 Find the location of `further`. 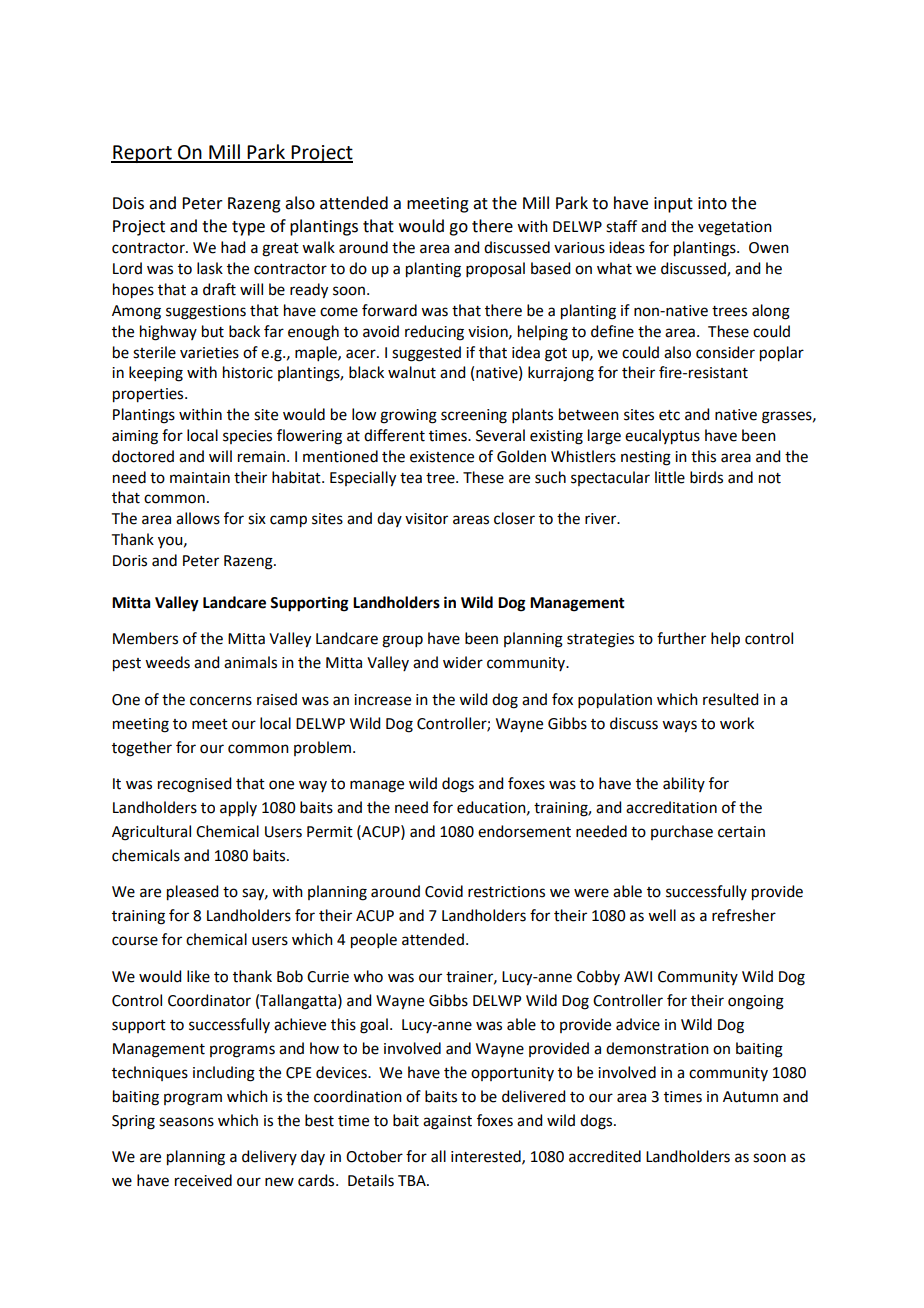

further is located at coordinates (681, 638).
